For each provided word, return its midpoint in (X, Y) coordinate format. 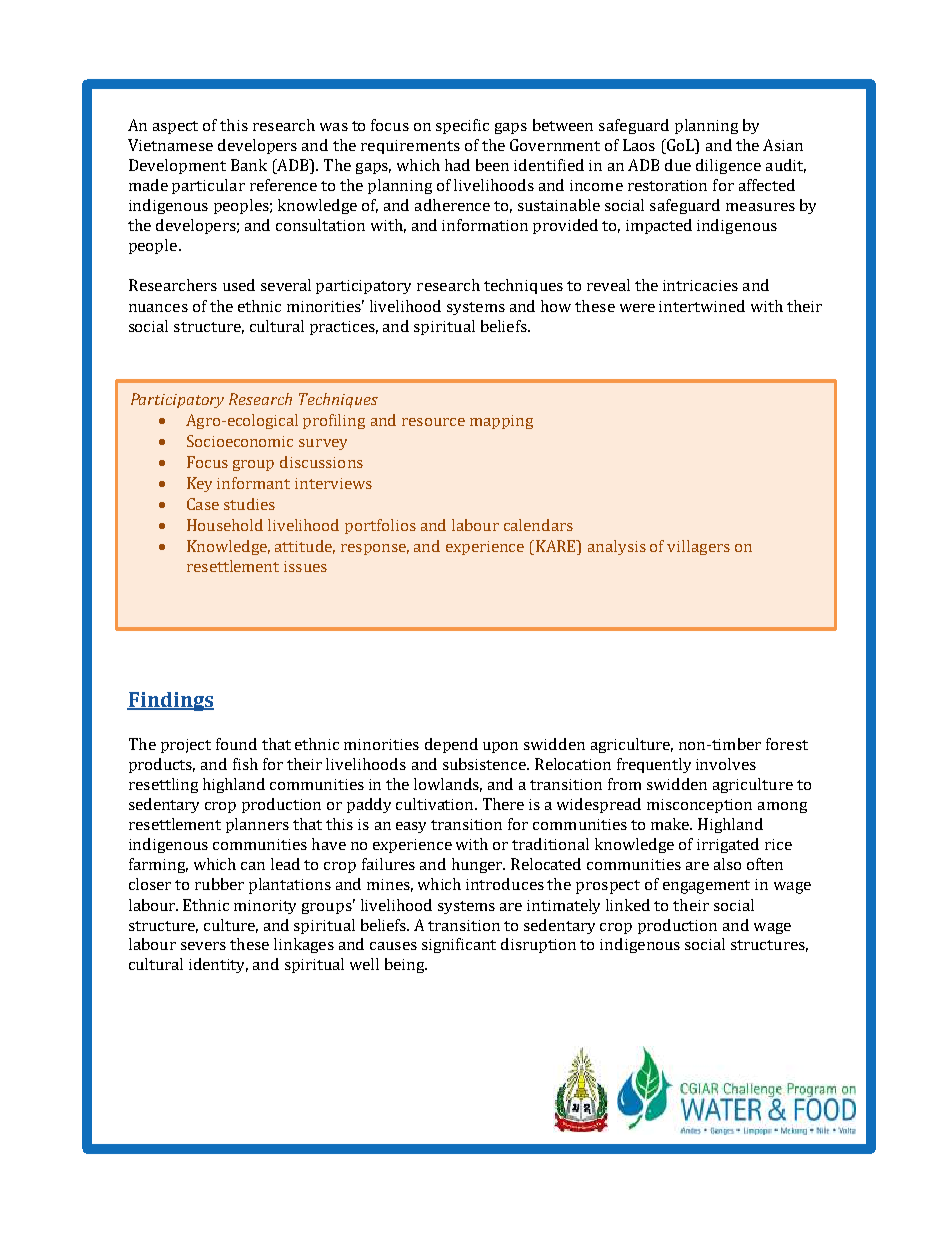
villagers (698, 547)
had (457, 165)
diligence (728, 166)
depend (451, 745)
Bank (249, 165)
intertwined (702, 306)
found (236, 744)
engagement (706, 887)
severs (203, 946)
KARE (557, 546)
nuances (158, 308)
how (556, 306)
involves (726, 764)
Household (225, 525)
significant (459, 945)
